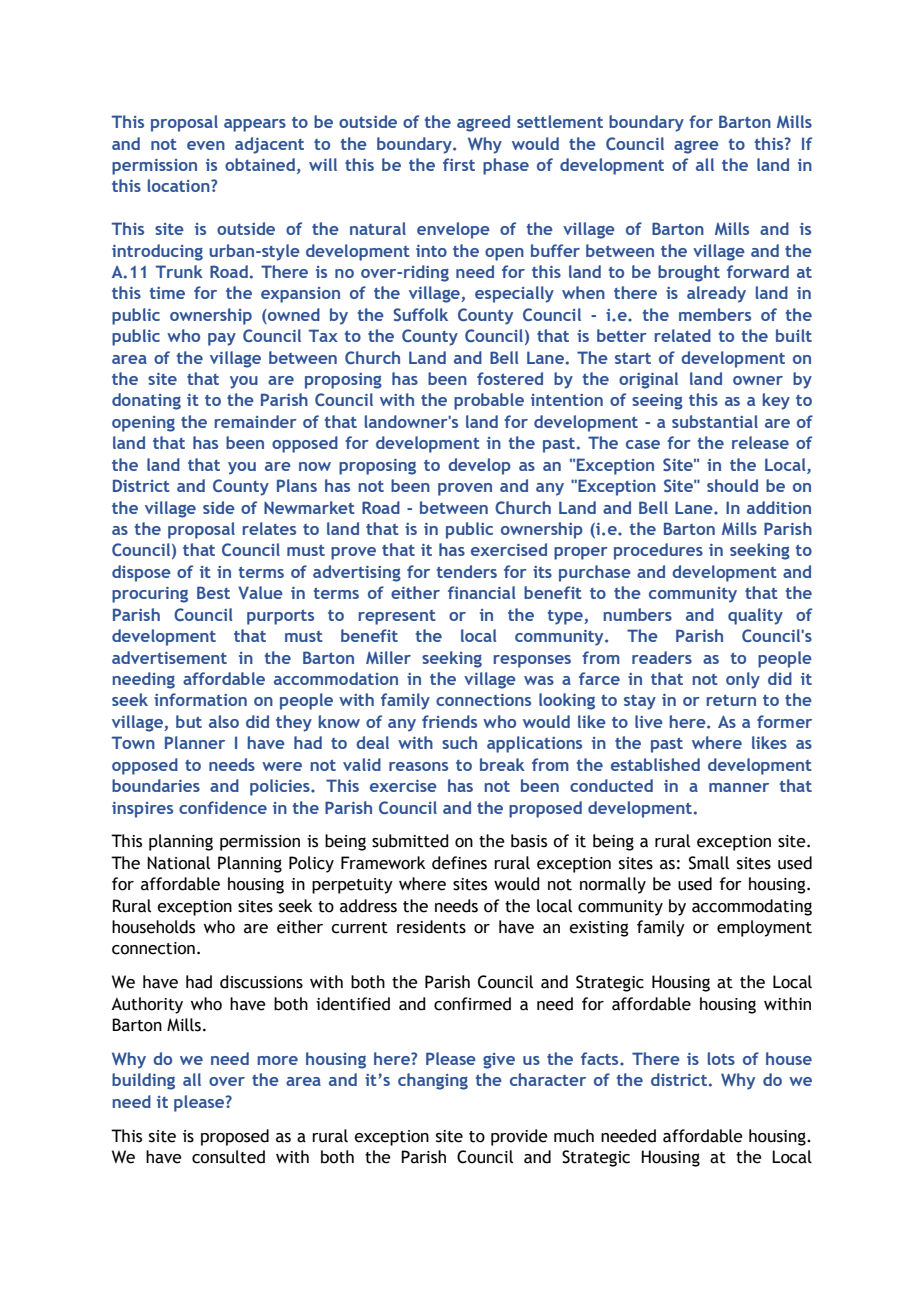 This screenshot has height=1308, width=924. Describe the element at coordinates (467, 571) in the screenshot. I see `tenders` at that location.
